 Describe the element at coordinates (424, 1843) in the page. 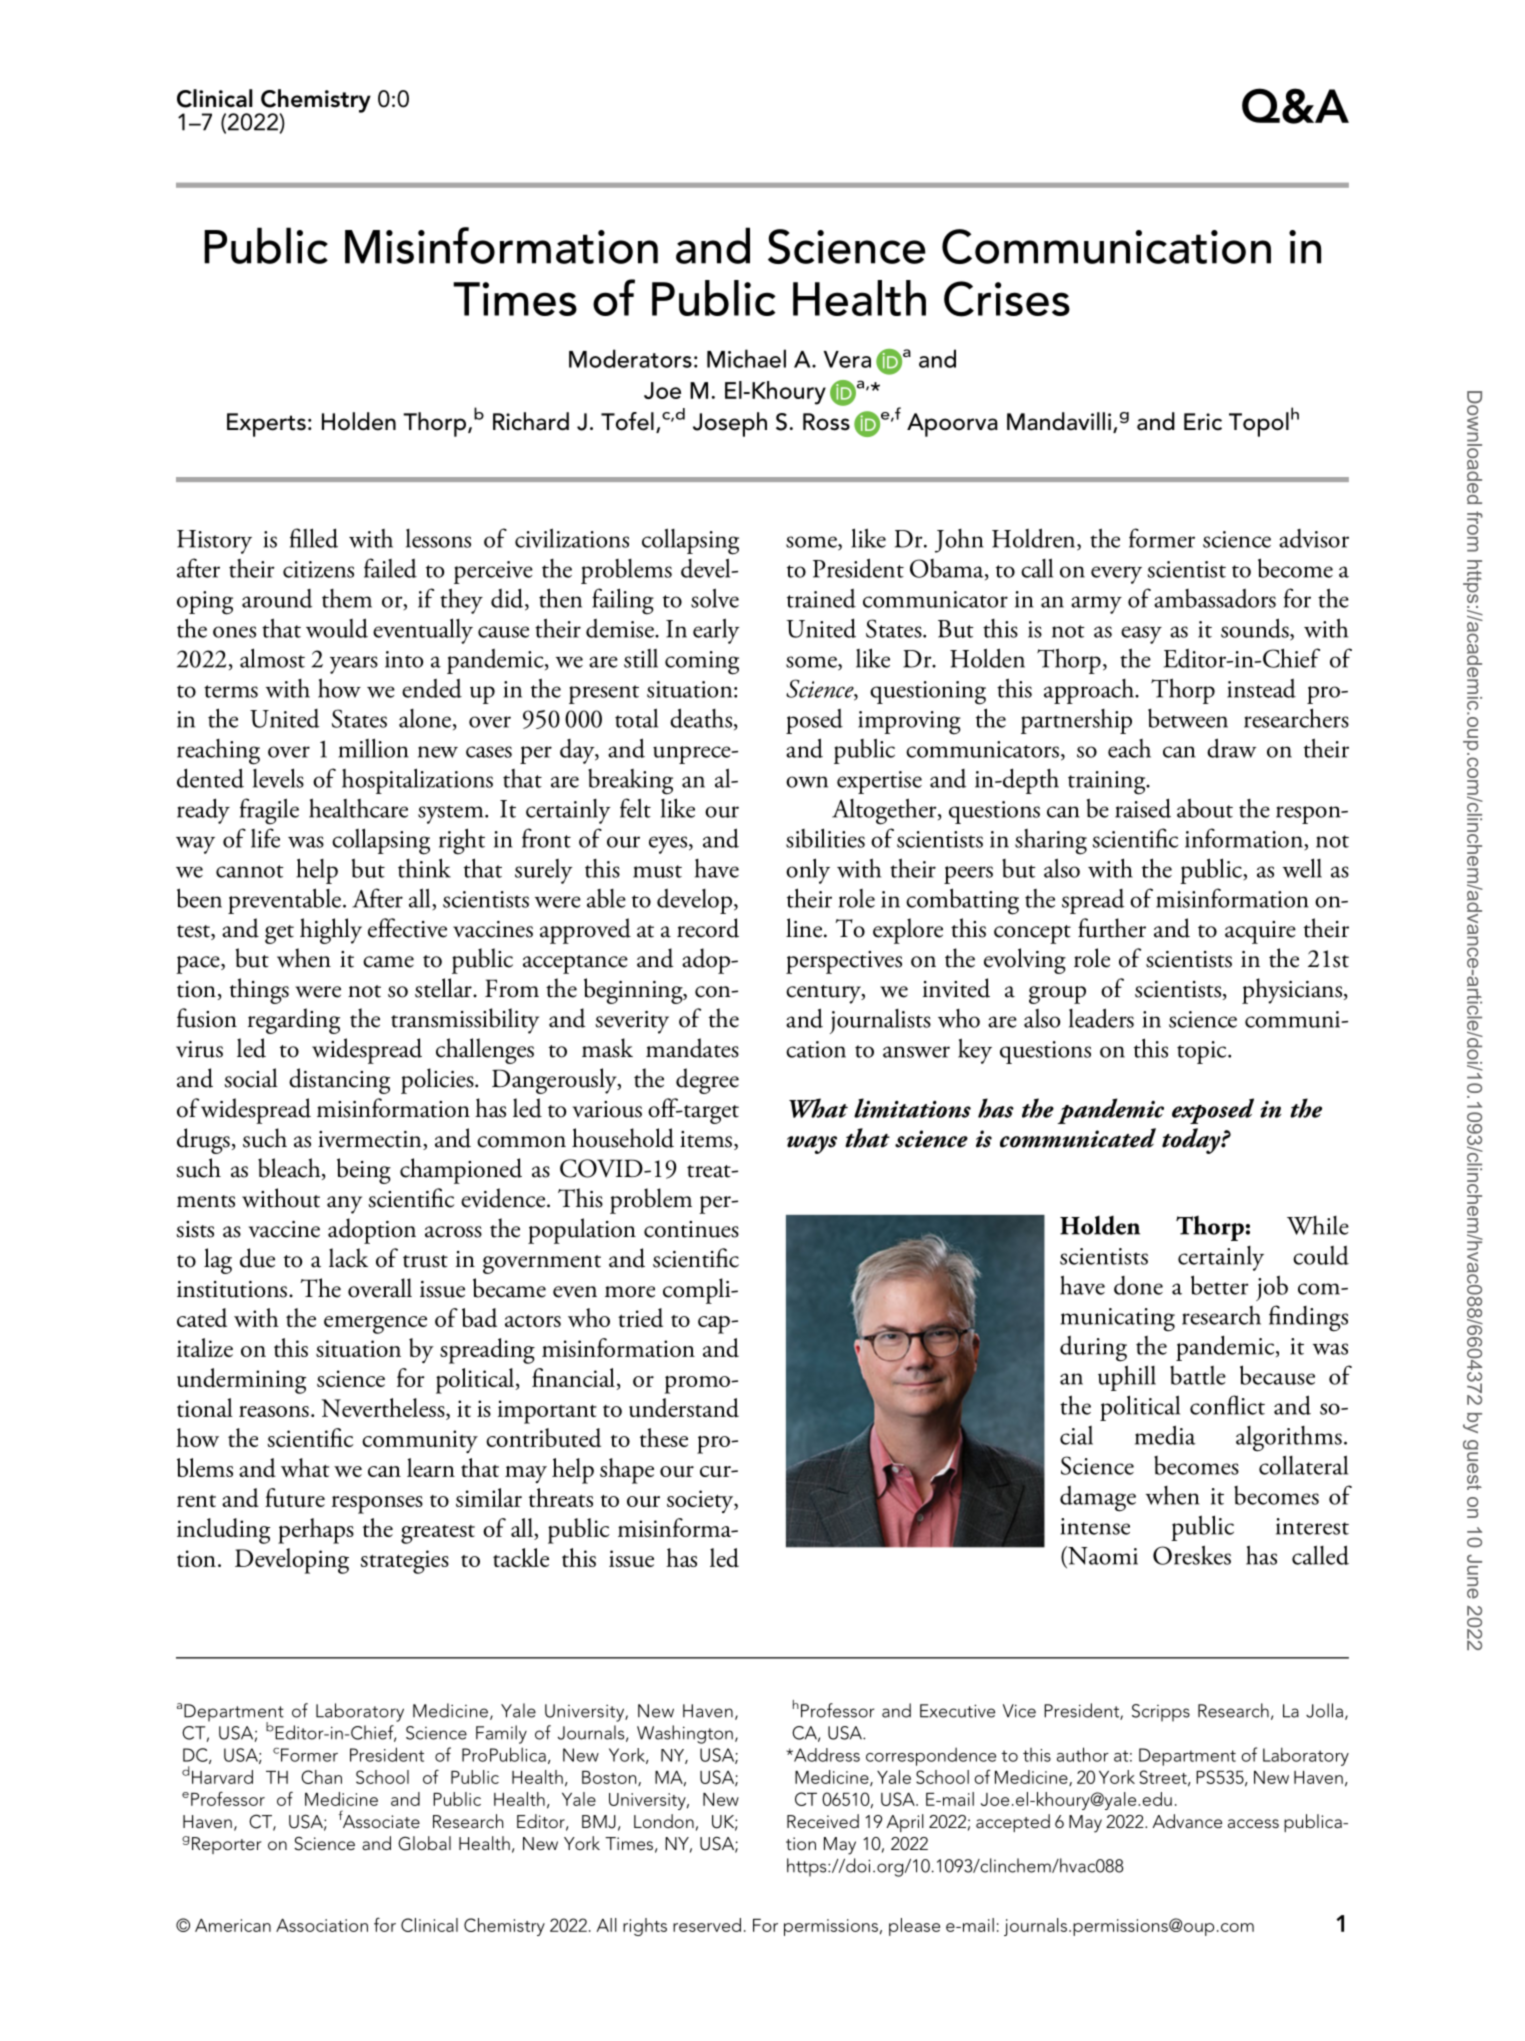

I see `Global` at that location.
